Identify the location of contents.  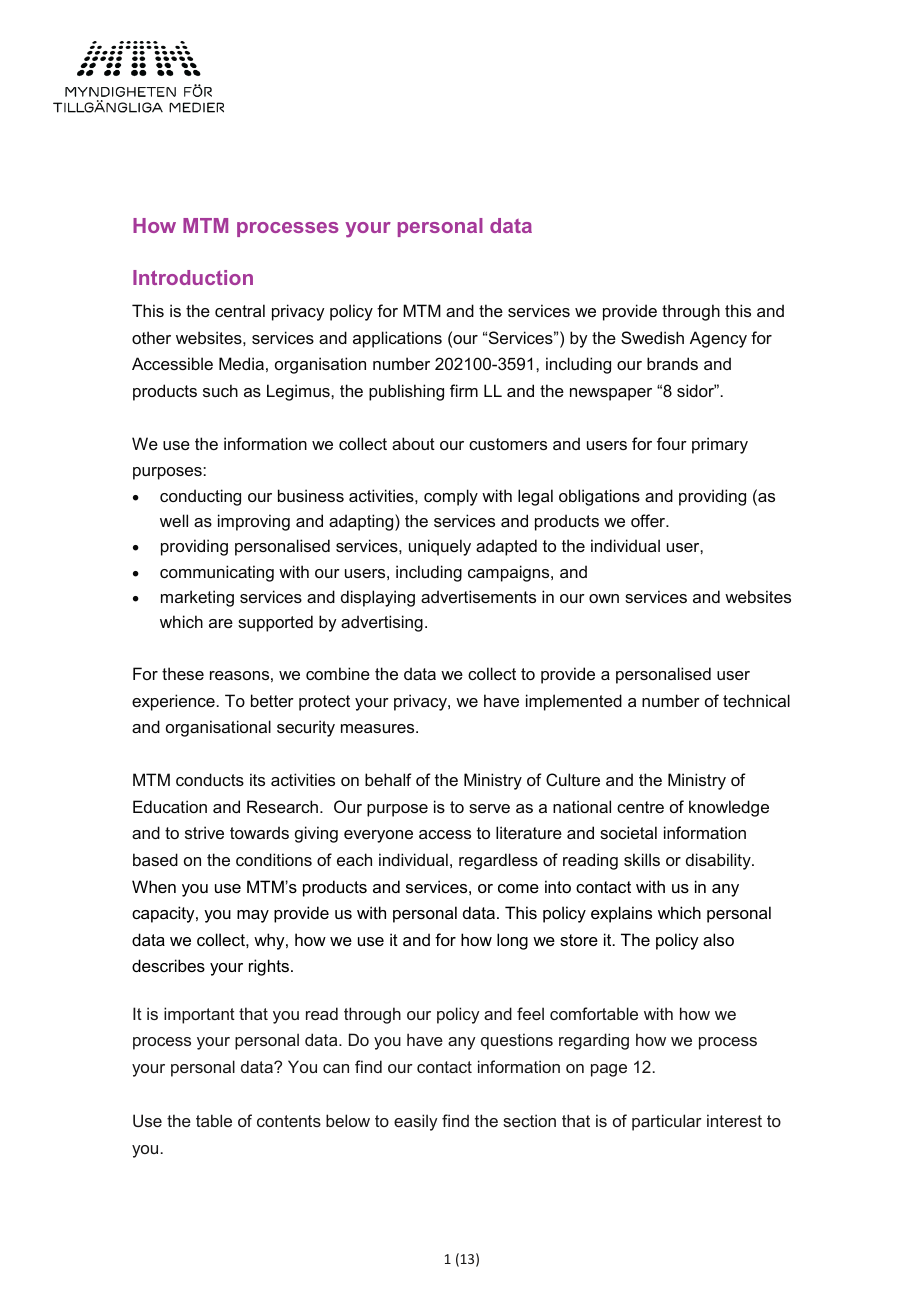
(289, 1121).
